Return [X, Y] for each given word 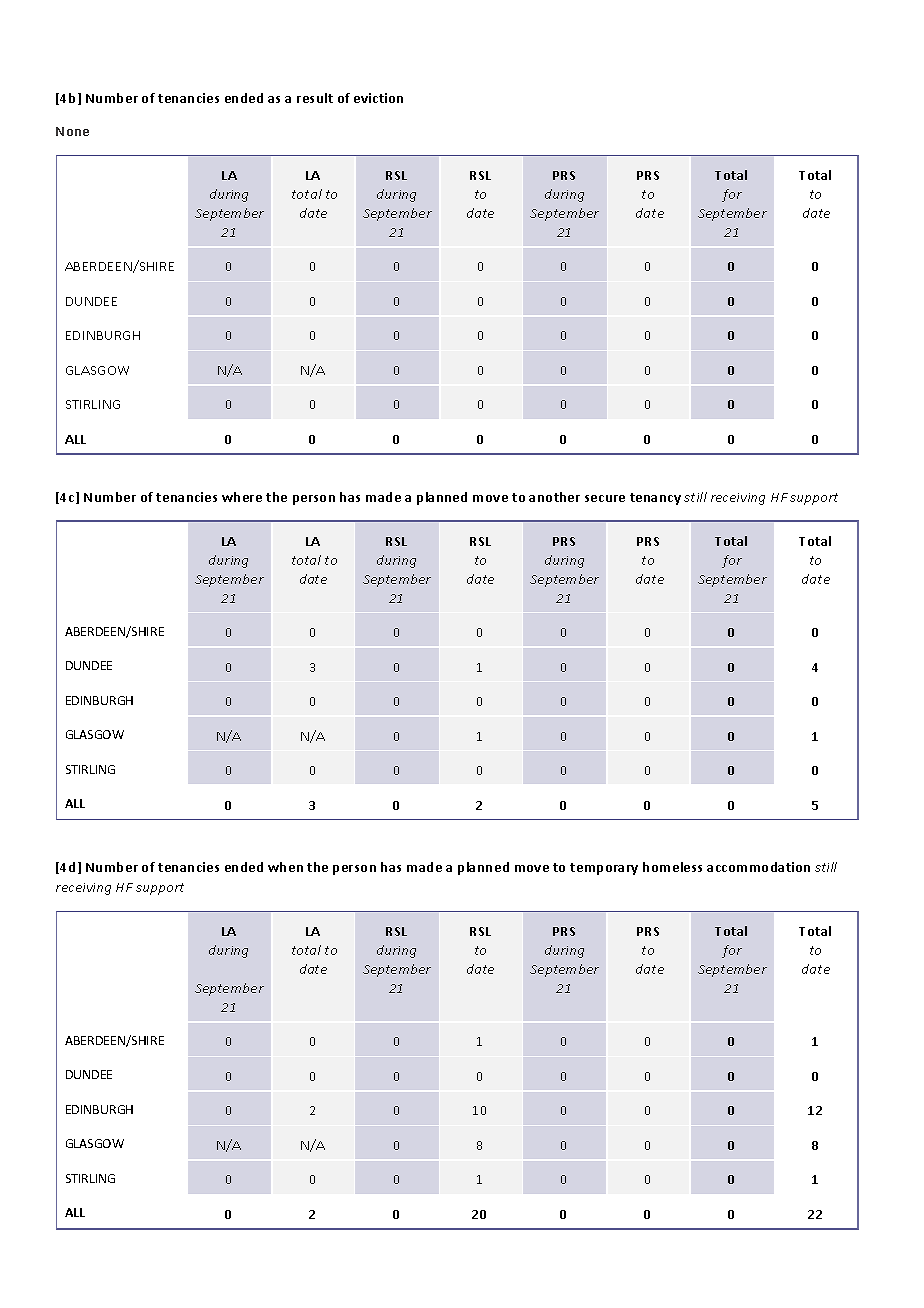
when [285, 867]
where [242, 497]
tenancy [655, 499]
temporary [604, 869]
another [554, 497]
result [315, 98]
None [72, 131]
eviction [378, 98]
